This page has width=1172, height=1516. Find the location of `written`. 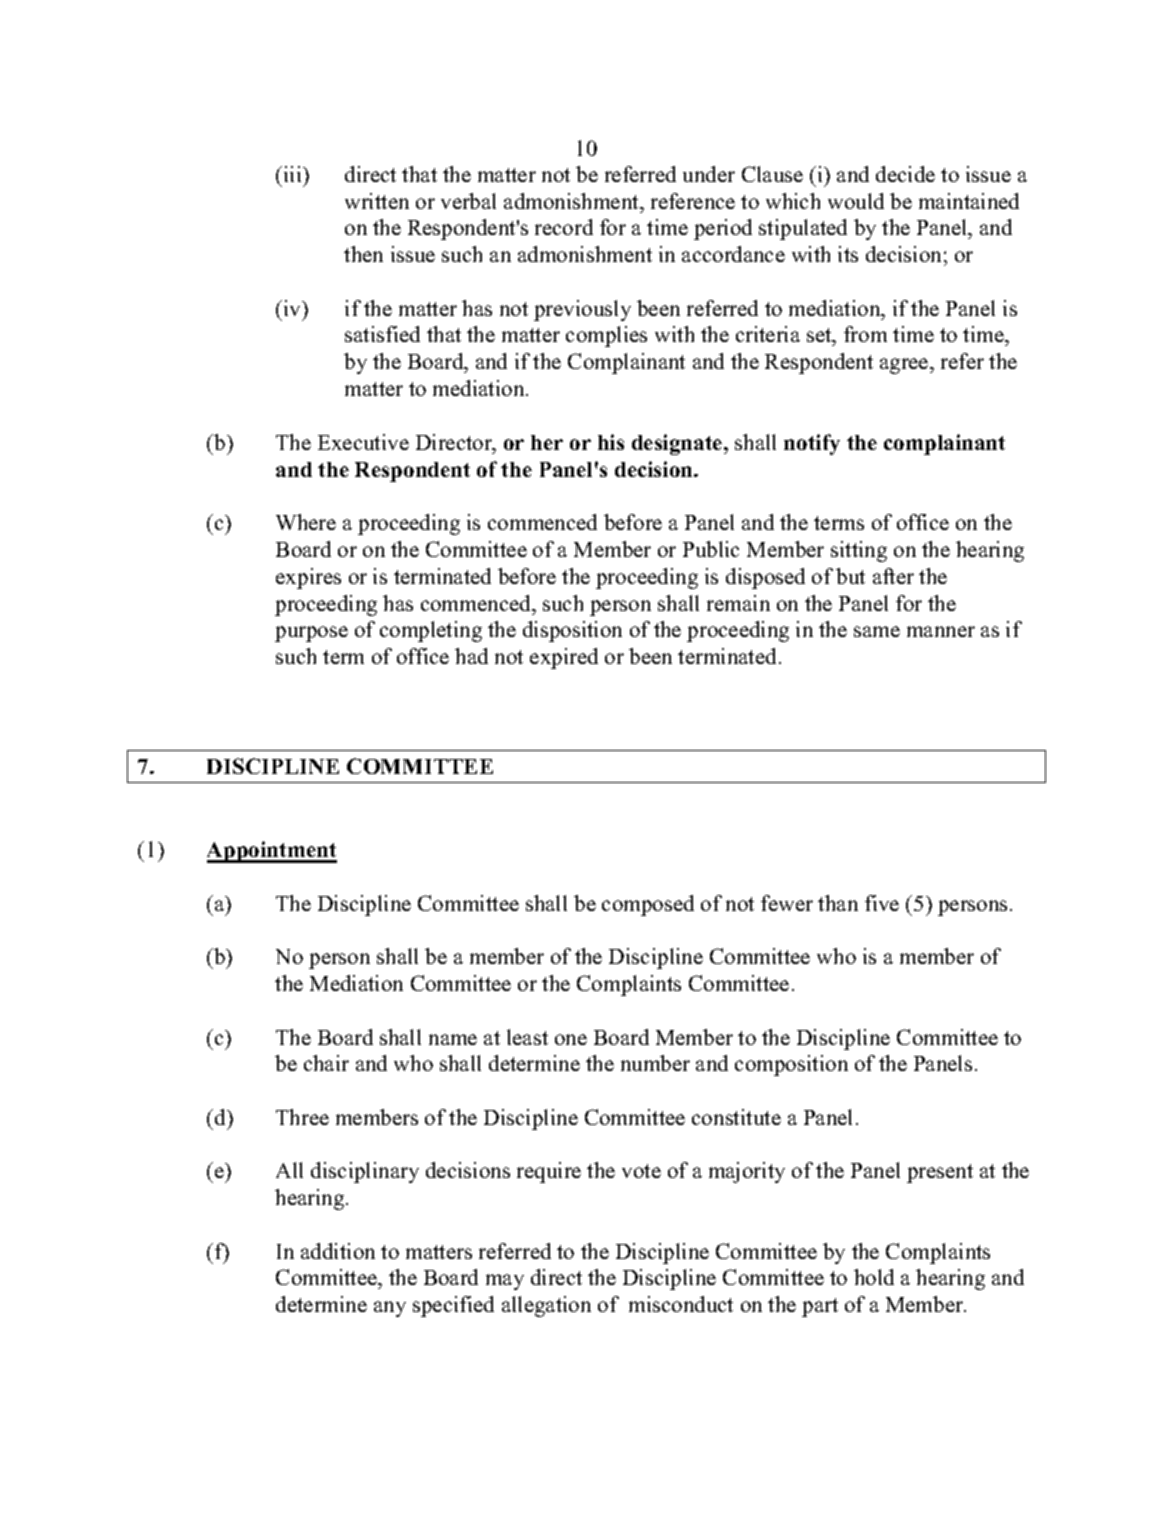

written is located at coordinates (377, 201).
